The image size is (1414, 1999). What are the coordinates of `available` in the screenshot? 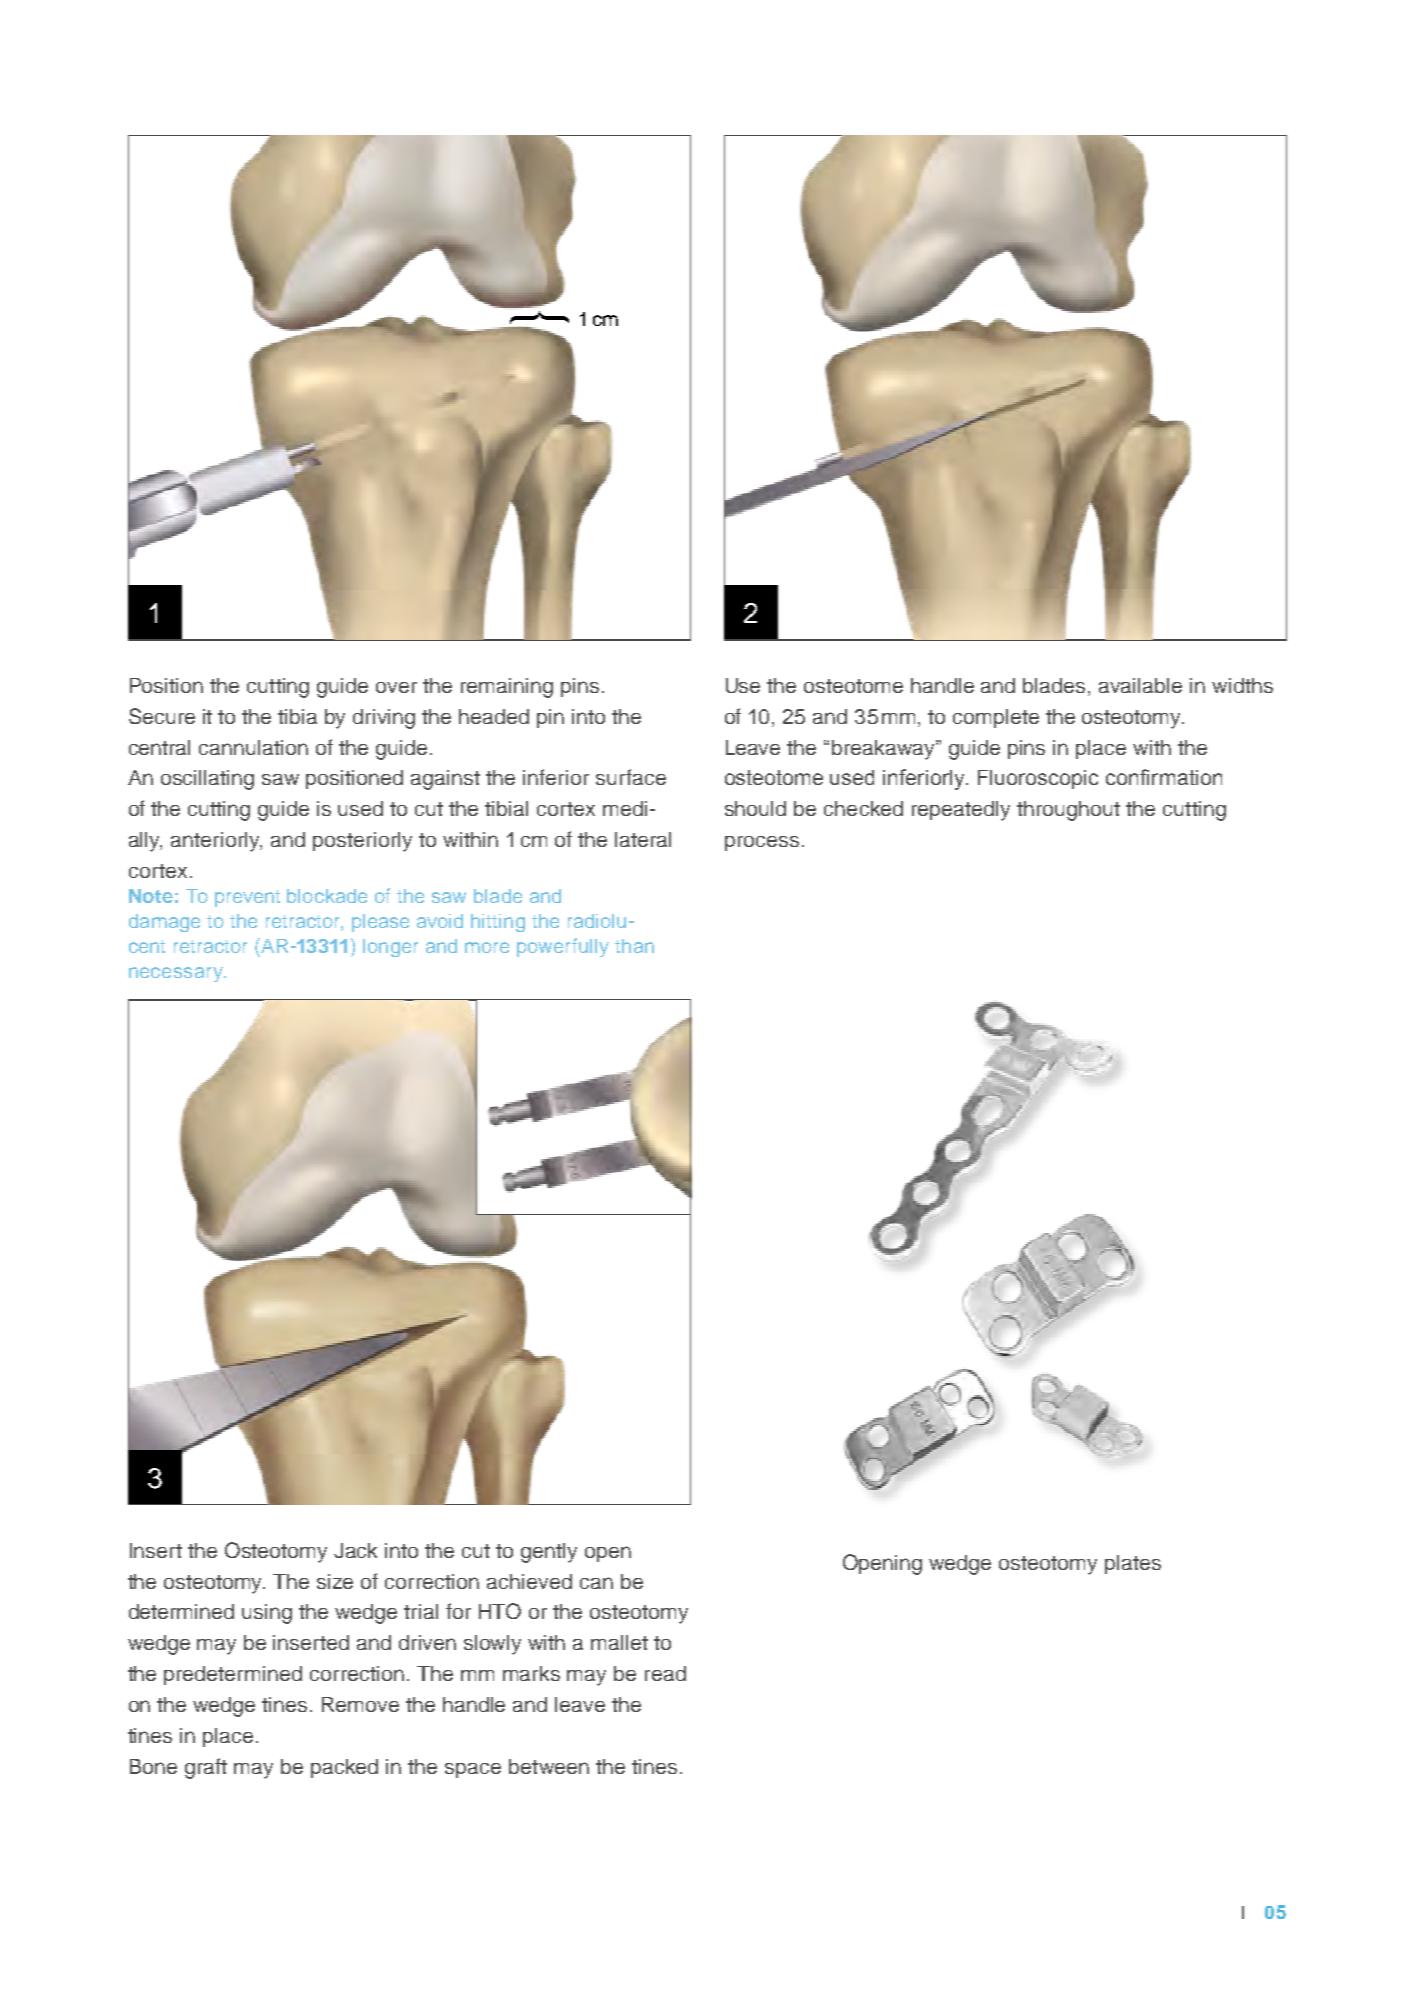 It's located at (1140, 685).
